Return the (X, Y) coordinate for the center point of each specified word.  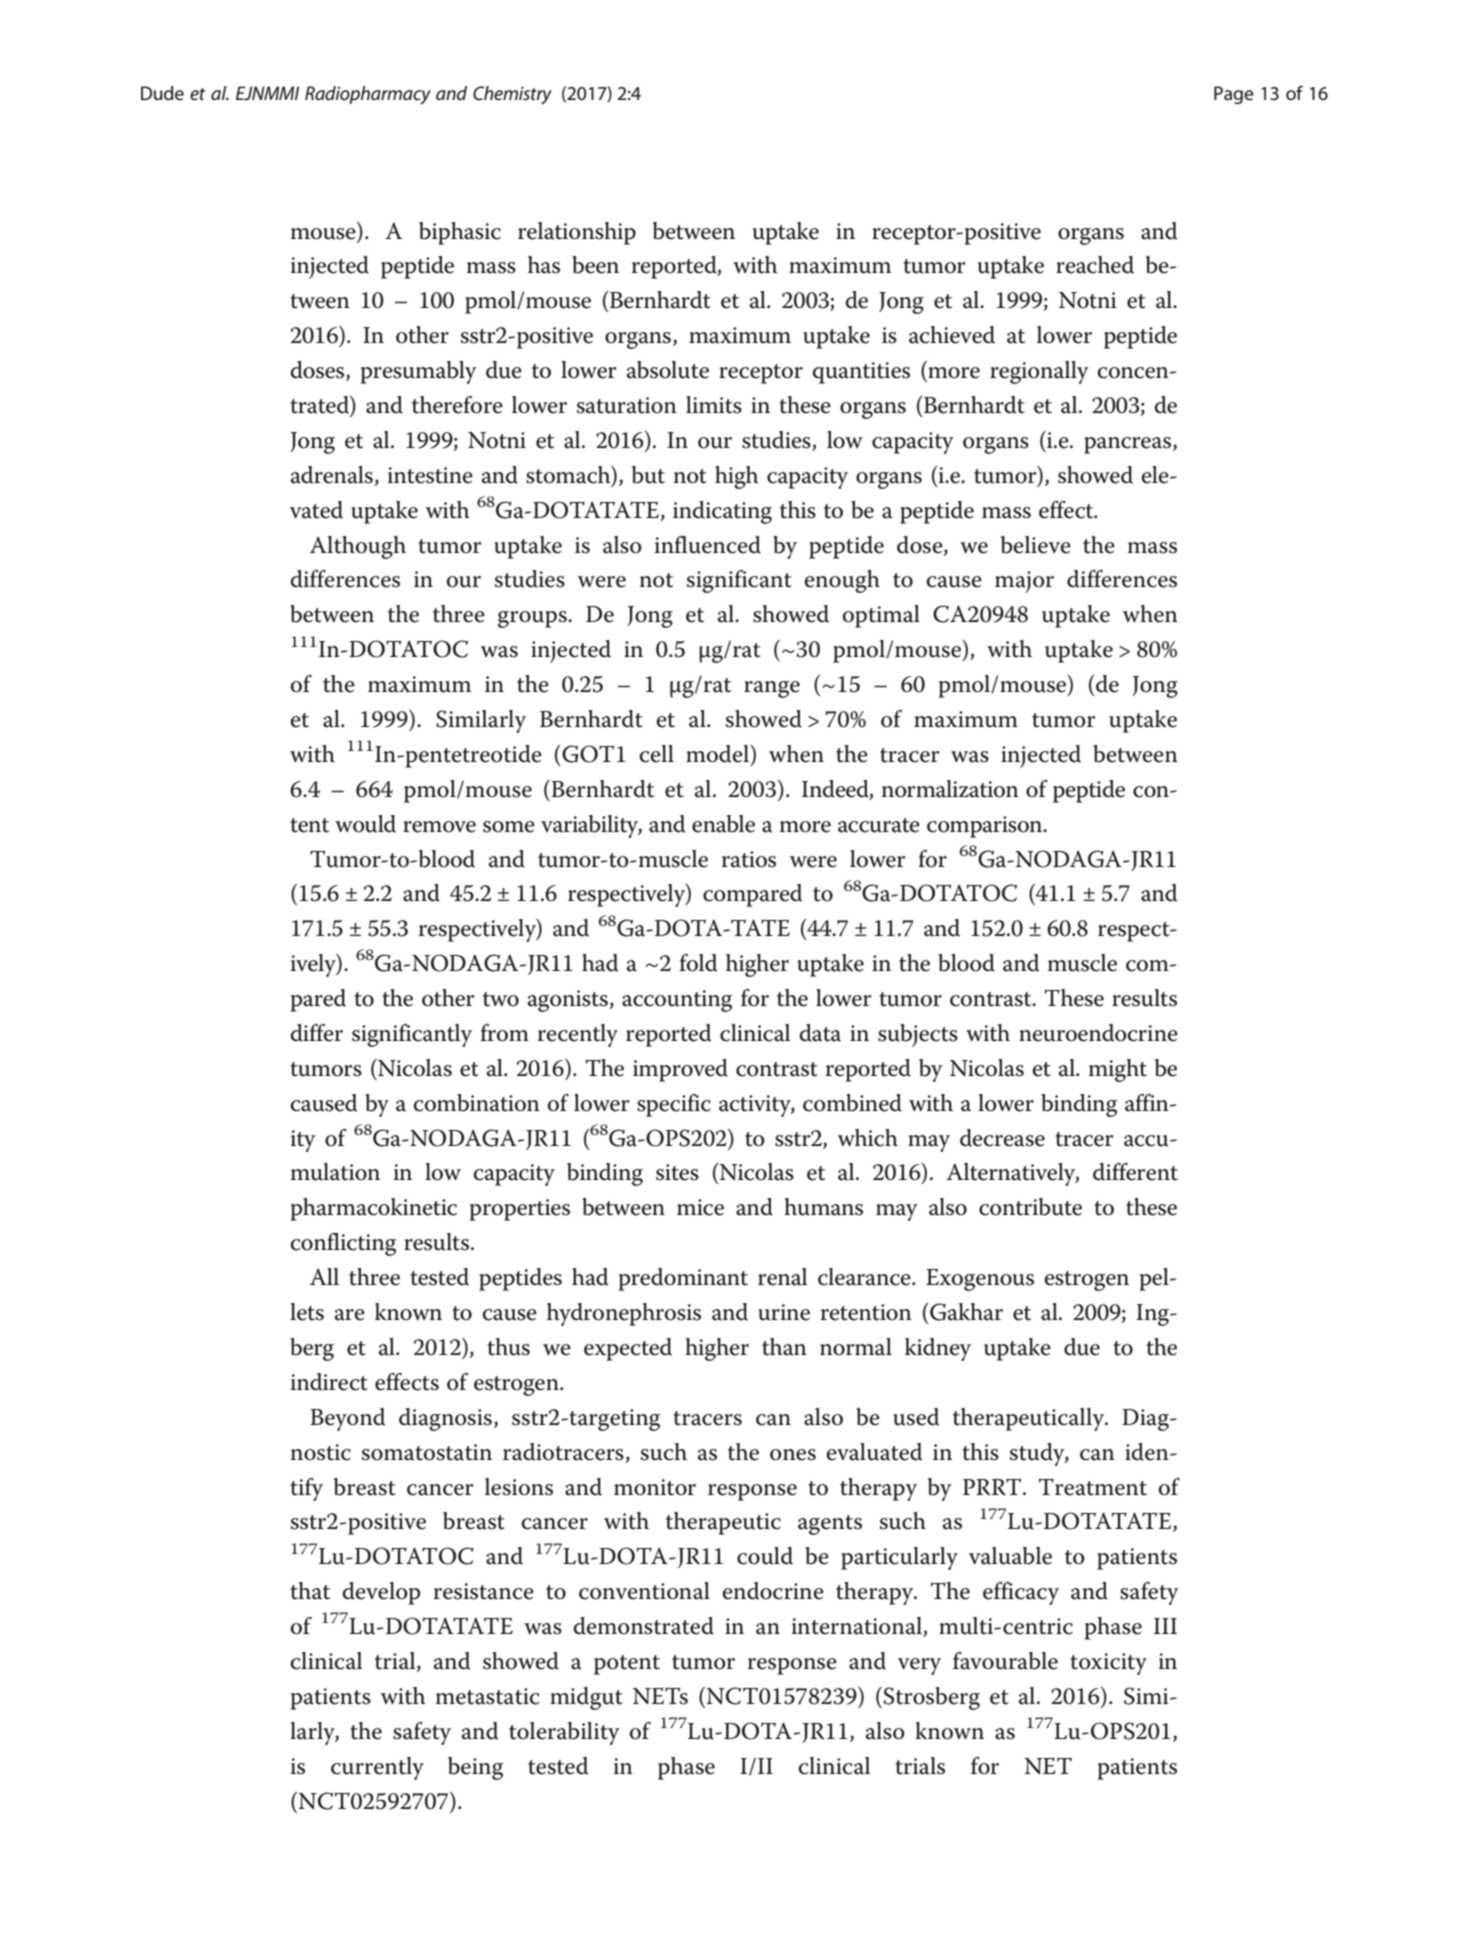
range (772, 689)
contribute (1030, 1207)
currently (377, 1768)
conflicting (343, 1244)
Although (358, 547)
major (1024, 582)
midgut (586, 1698)
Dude (162, 93)
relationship (577, 233)
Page (1234, 95)
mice (700, 1207)
